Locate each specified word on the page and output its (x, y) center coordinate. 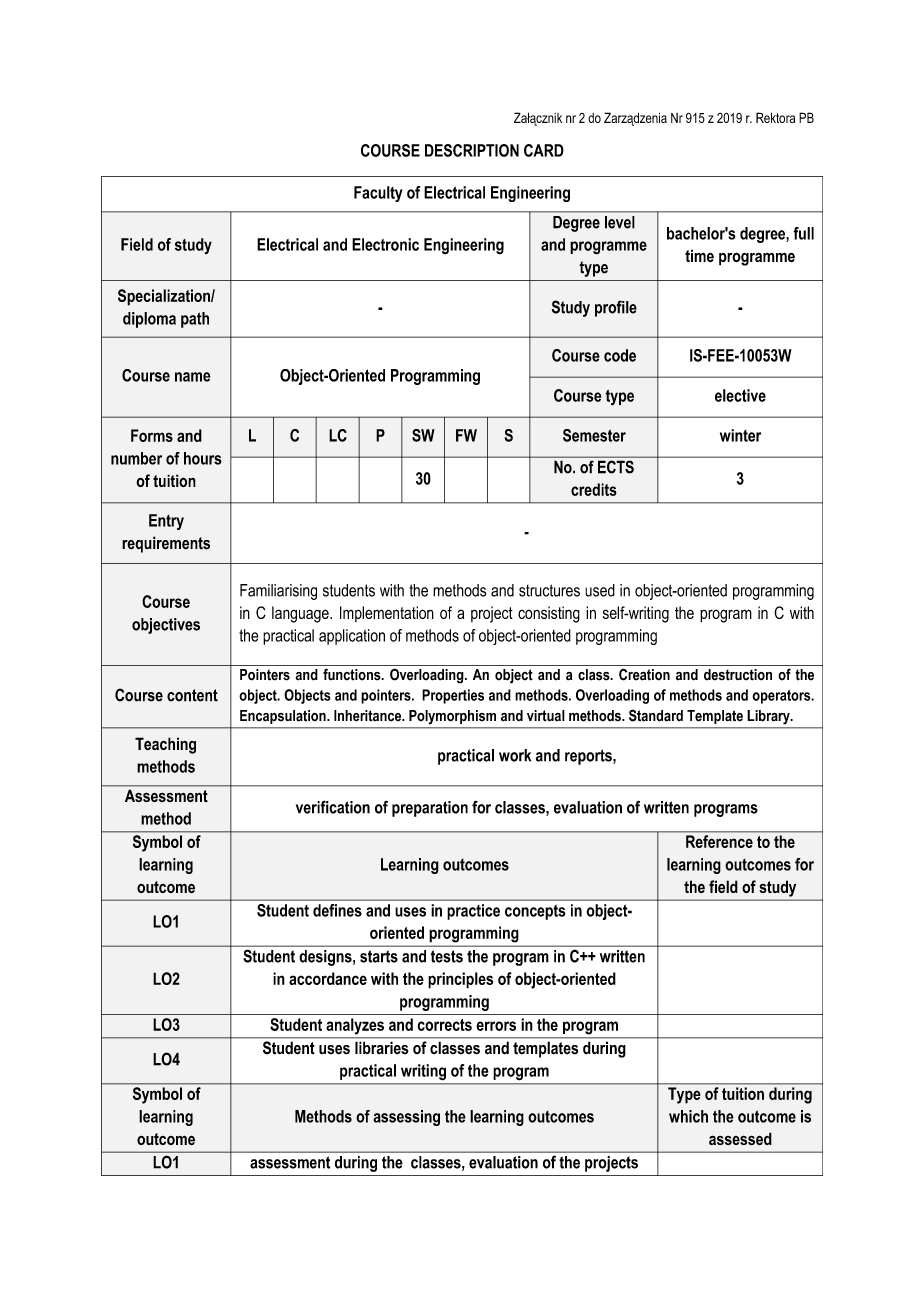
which (688, 1116)
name (193, 377)
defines (337, 910)
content (192, 695)
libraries (381, 1048)
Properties (453, 696)
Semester (594, 435)
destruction (738, 675)
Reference (719, 841)
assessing (406, 1118)
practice (473, 912)
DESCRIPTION (472, 150)
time (699, 255)
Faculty (378, 194)
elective (740, 395)
